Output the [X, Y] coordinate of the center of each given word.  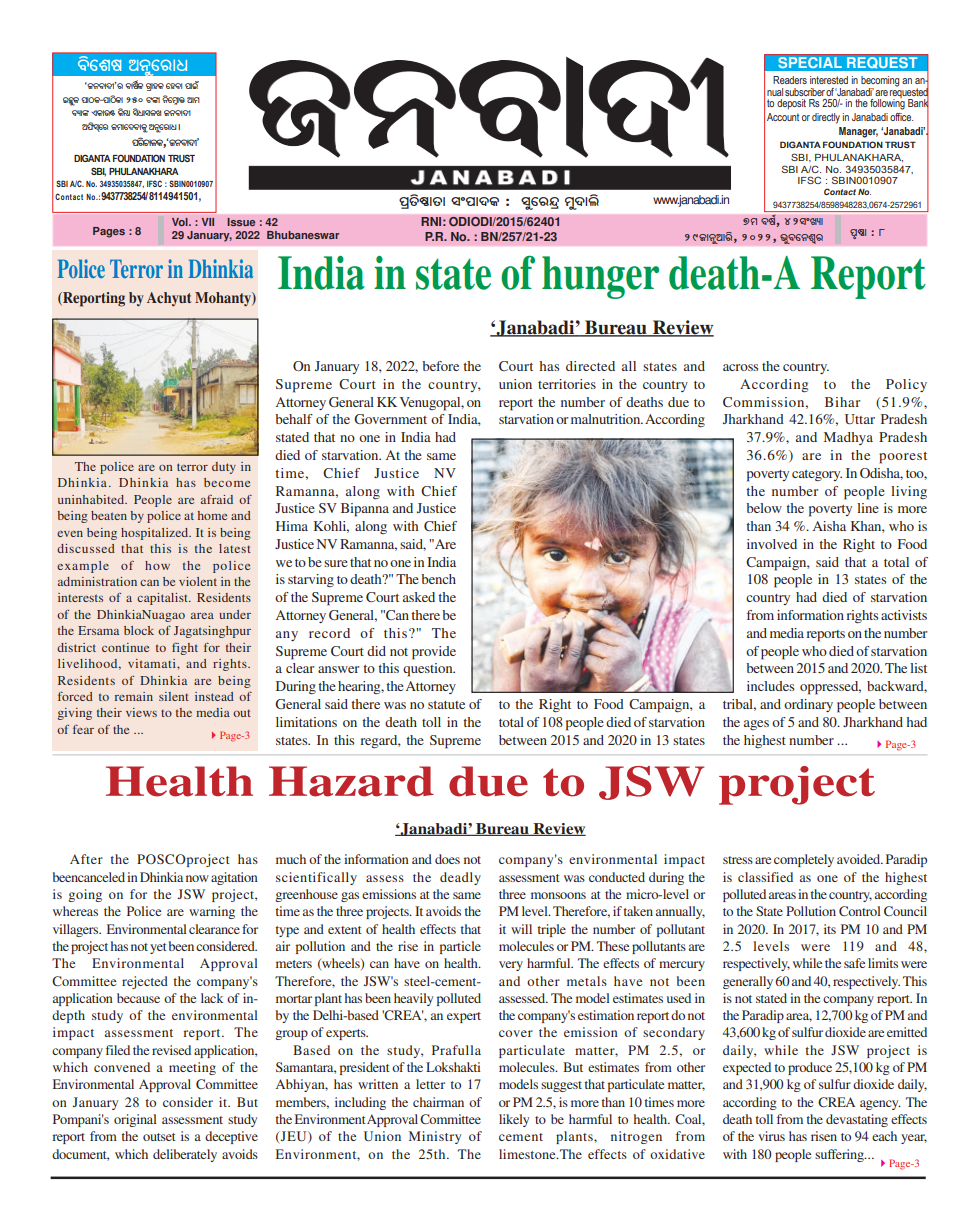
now [197, 878]
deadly [460, 878]
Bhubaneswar [303, 235]
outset [159, 1137]
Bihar [842, 402]
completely [804, 860]
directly [826, 118]
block [139, 630]
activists [904, 615]
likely [514, 1120]
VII [207, 222]
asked [419, 597]
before [440, 366]
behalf [294, 419]
